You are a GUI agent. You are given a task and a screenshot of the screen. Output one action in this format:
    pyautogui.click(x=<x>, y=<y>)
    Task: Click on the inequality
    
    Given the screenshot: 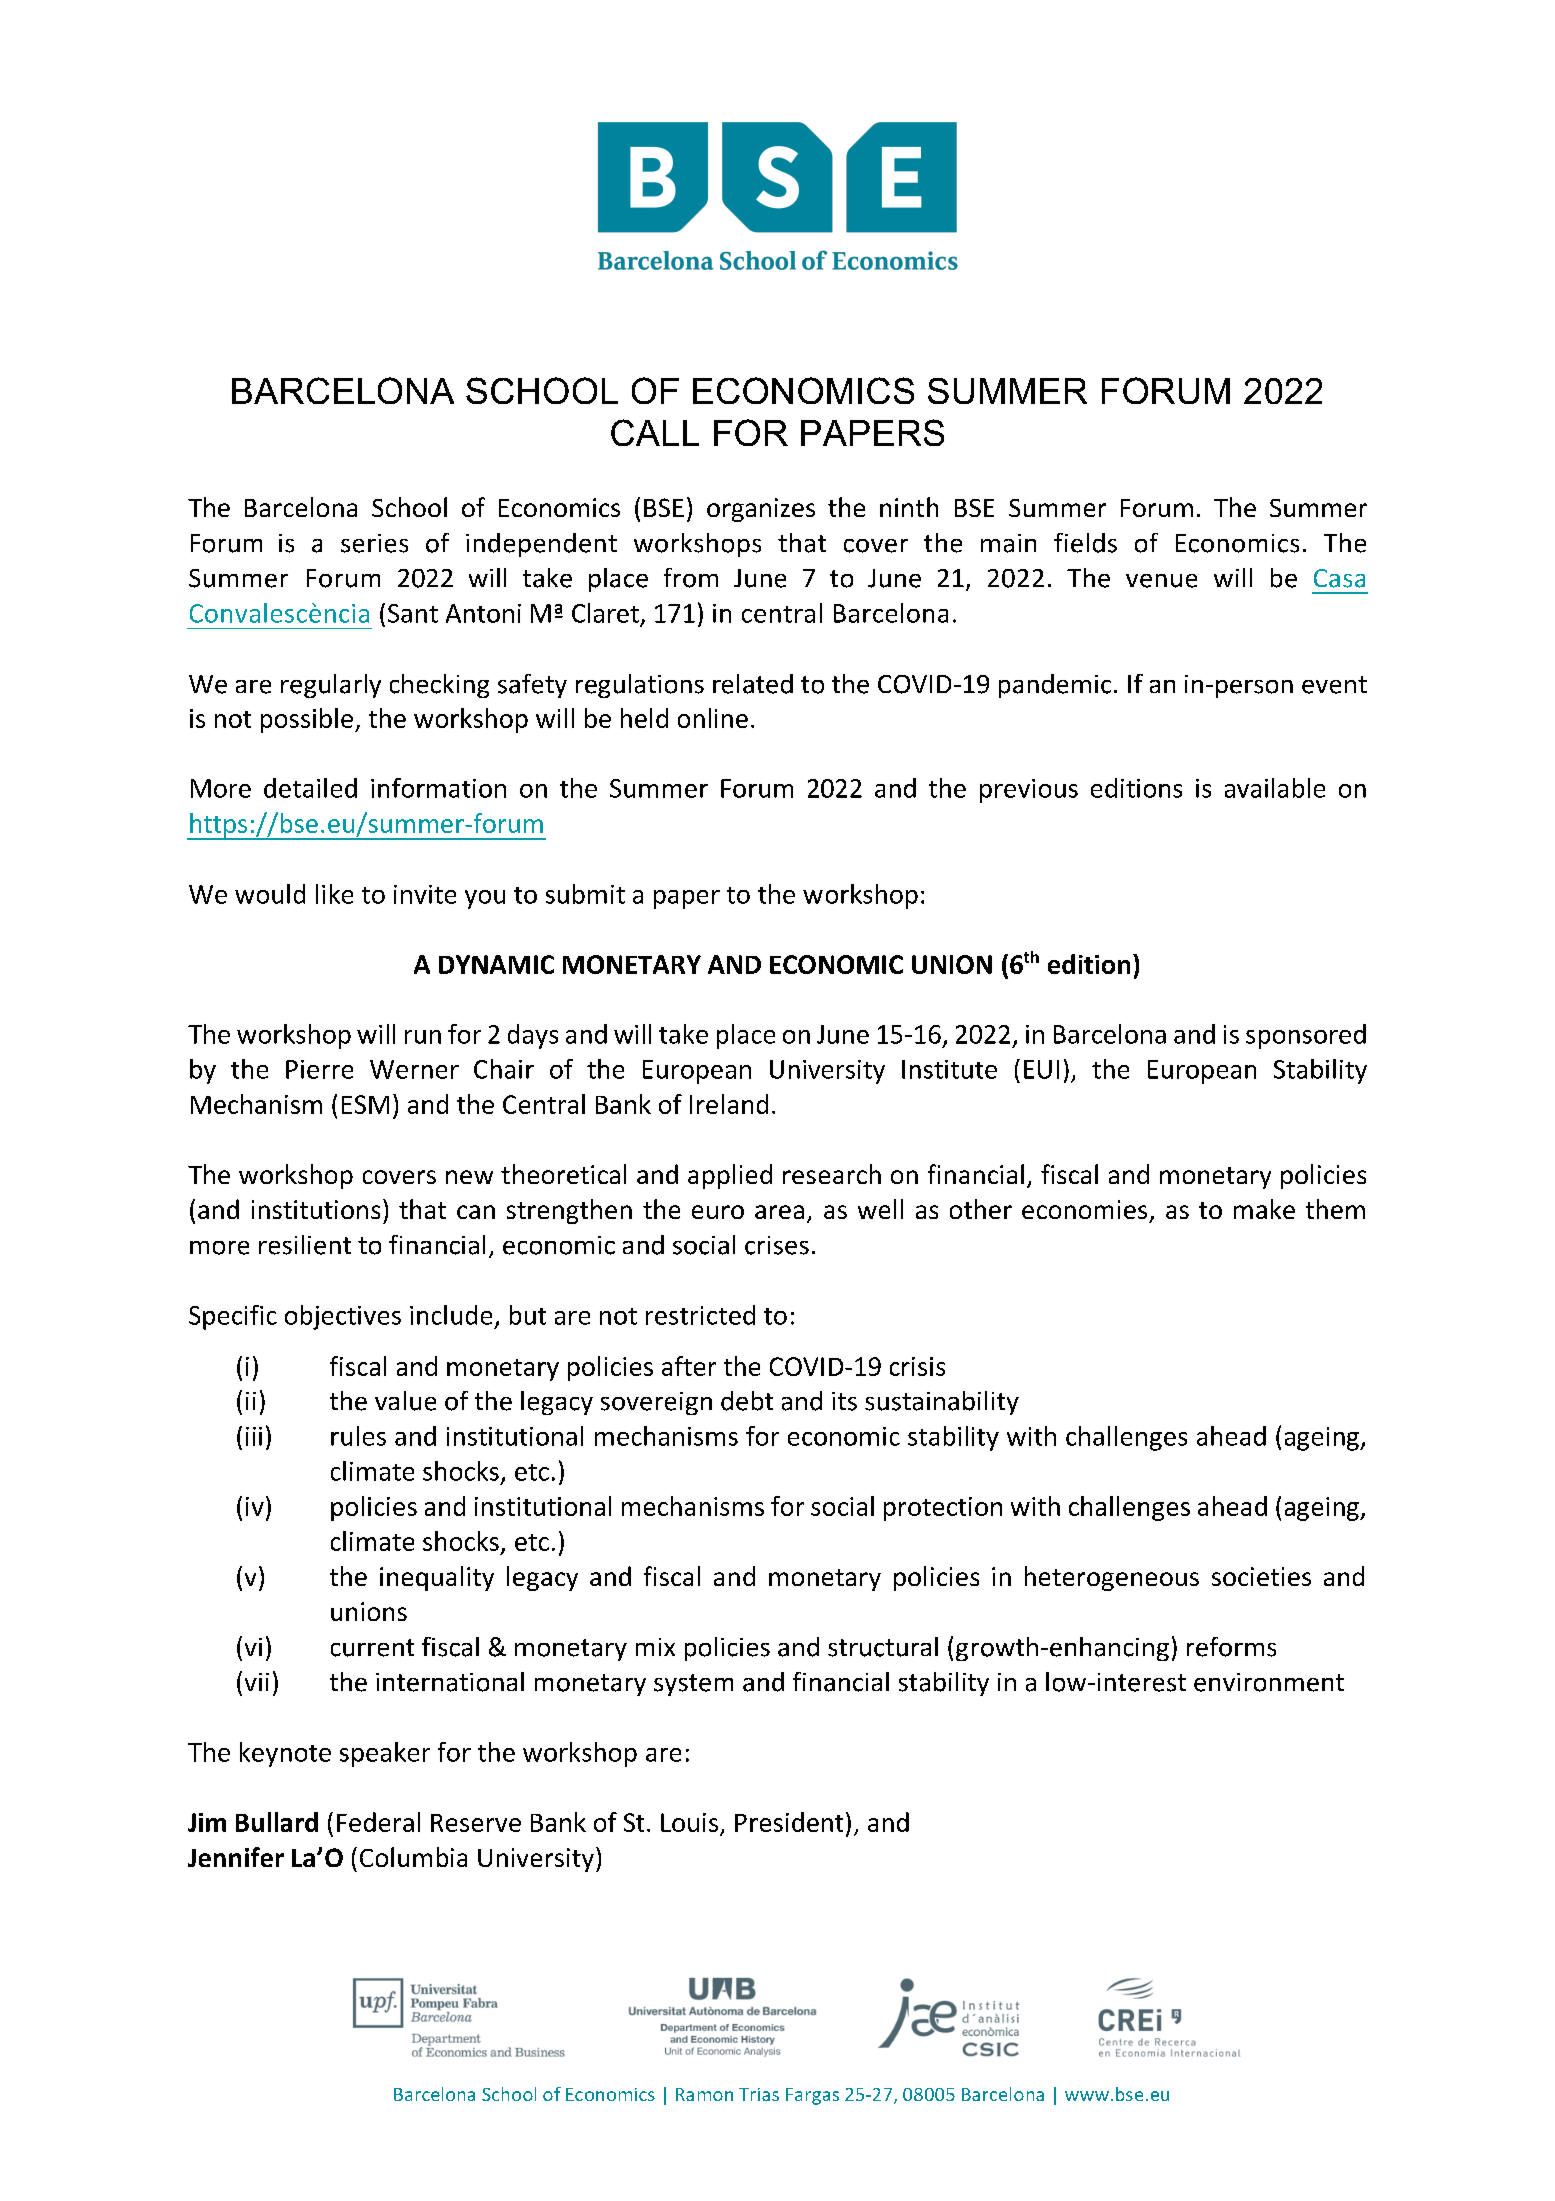 What is the action you would take?
    pyautogui.click(x=437, y=1578)
